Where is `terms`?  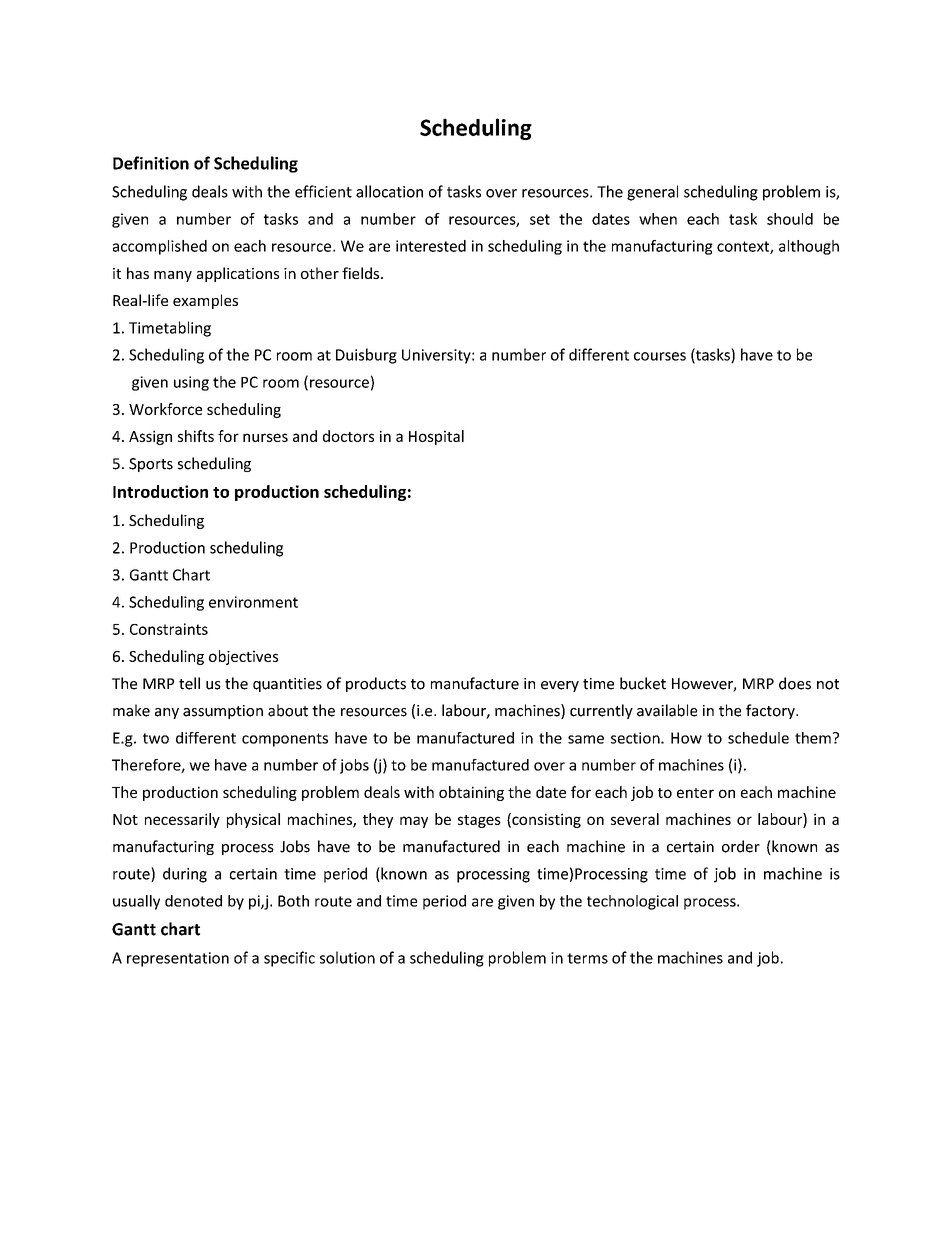 terms is located at coordinates (587, 958).
